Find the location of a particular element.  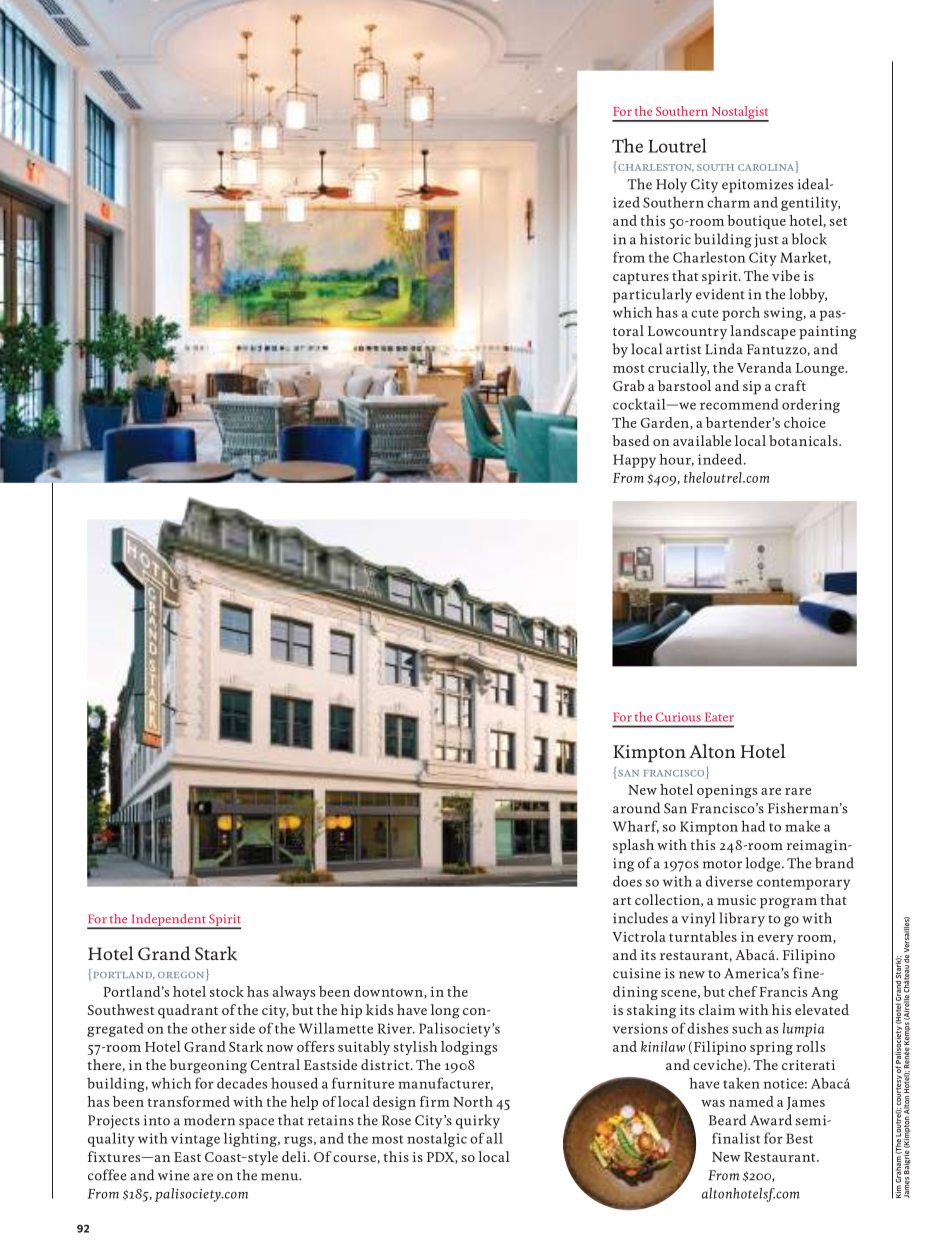

boutique is located at coordinates (756, 222).
